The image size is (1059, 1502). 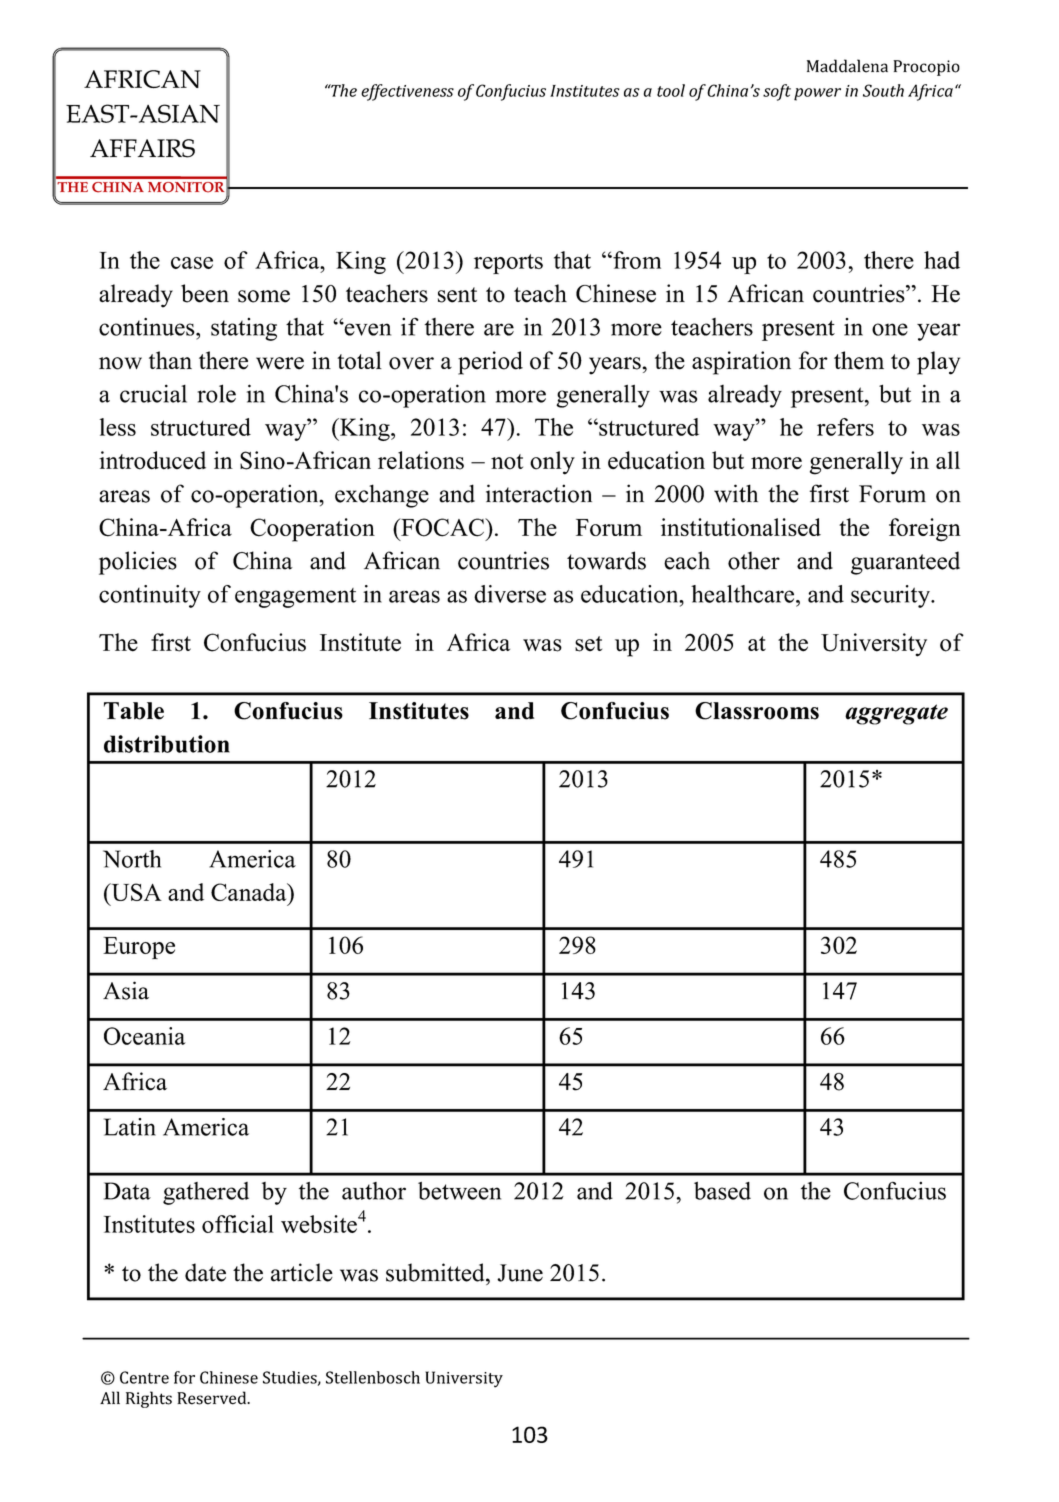 What do you see at coordinates (539, 493) in the document?
I see `interaction` at bounding box center [539, 493].
